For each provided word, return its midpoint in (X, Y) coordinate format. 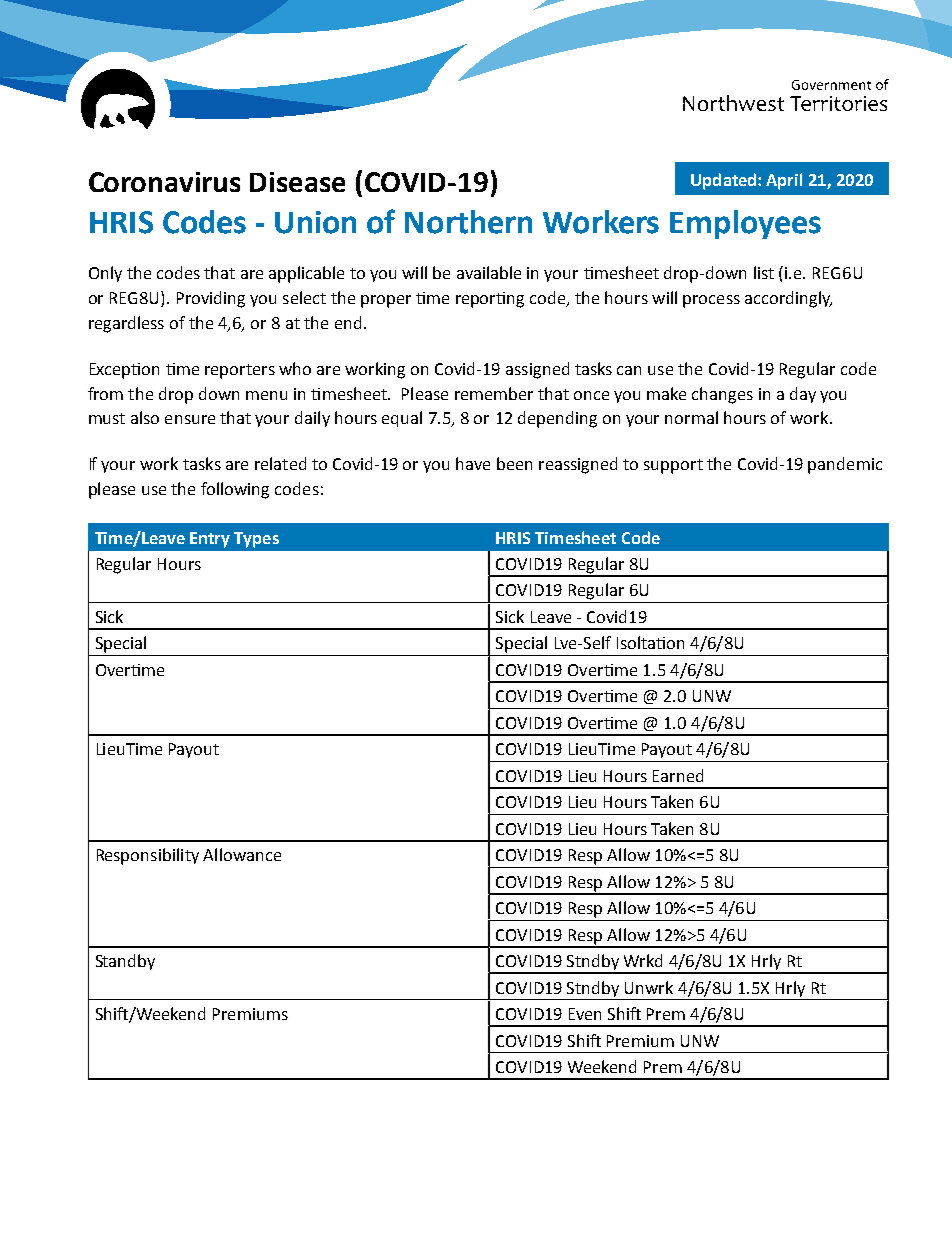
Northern (468, 222)
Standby (125, 962)
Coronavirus (164, 182)
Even (585, 1014)
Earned (678, 775)
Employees (745, 224)
